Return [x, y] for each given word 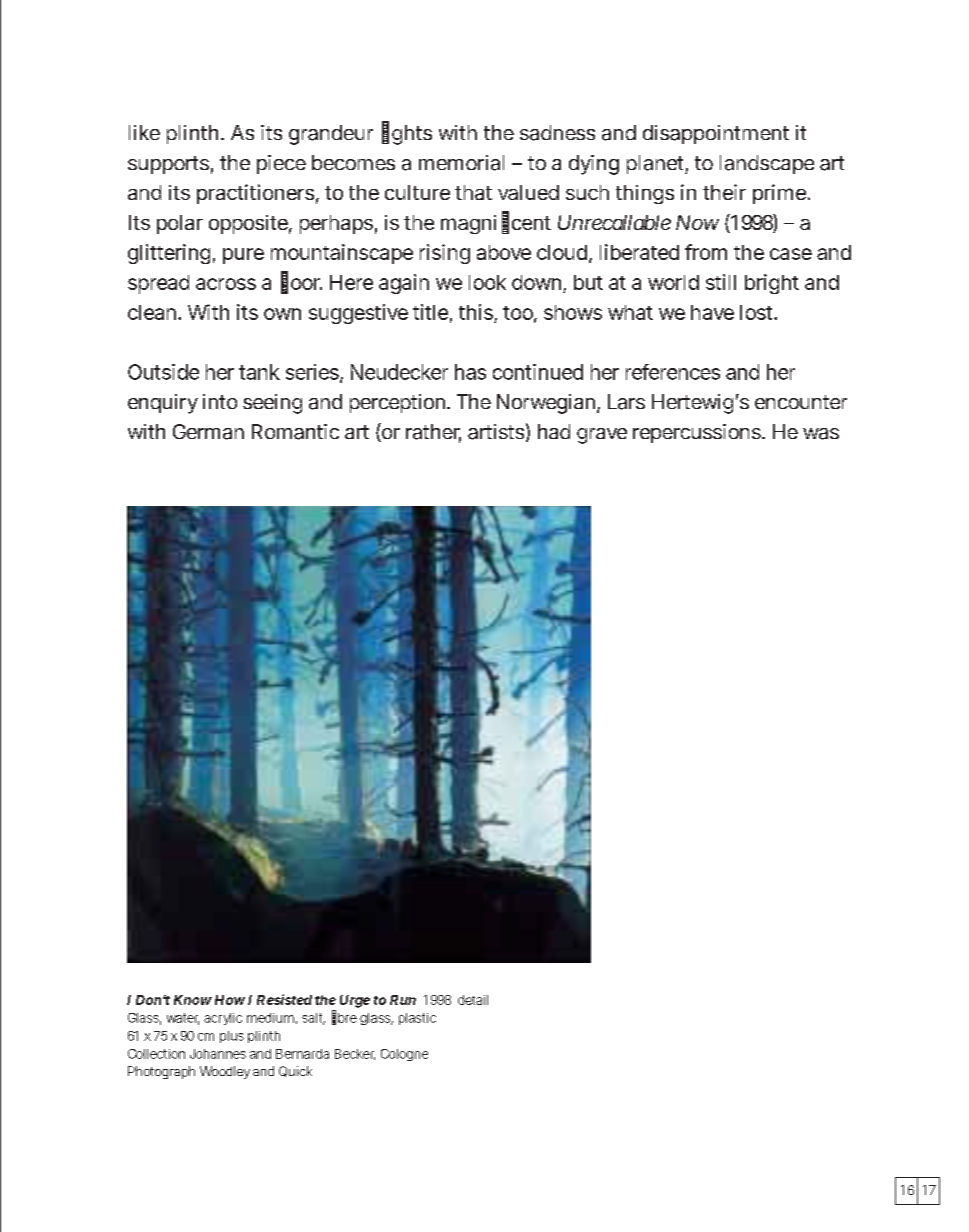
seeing [272, 404]
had [554, 431]
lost [758, 312]
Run [403, 1000]
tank [259, 372]
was [821, 434]
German [208, 432]
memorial [461, 163]
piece [281, 164]
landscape [767, 164]
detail [473, 1000]
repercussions [699, 433]
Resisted [284, 999]
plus [232, 1037]
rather [433, 433]
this [478, 313]
